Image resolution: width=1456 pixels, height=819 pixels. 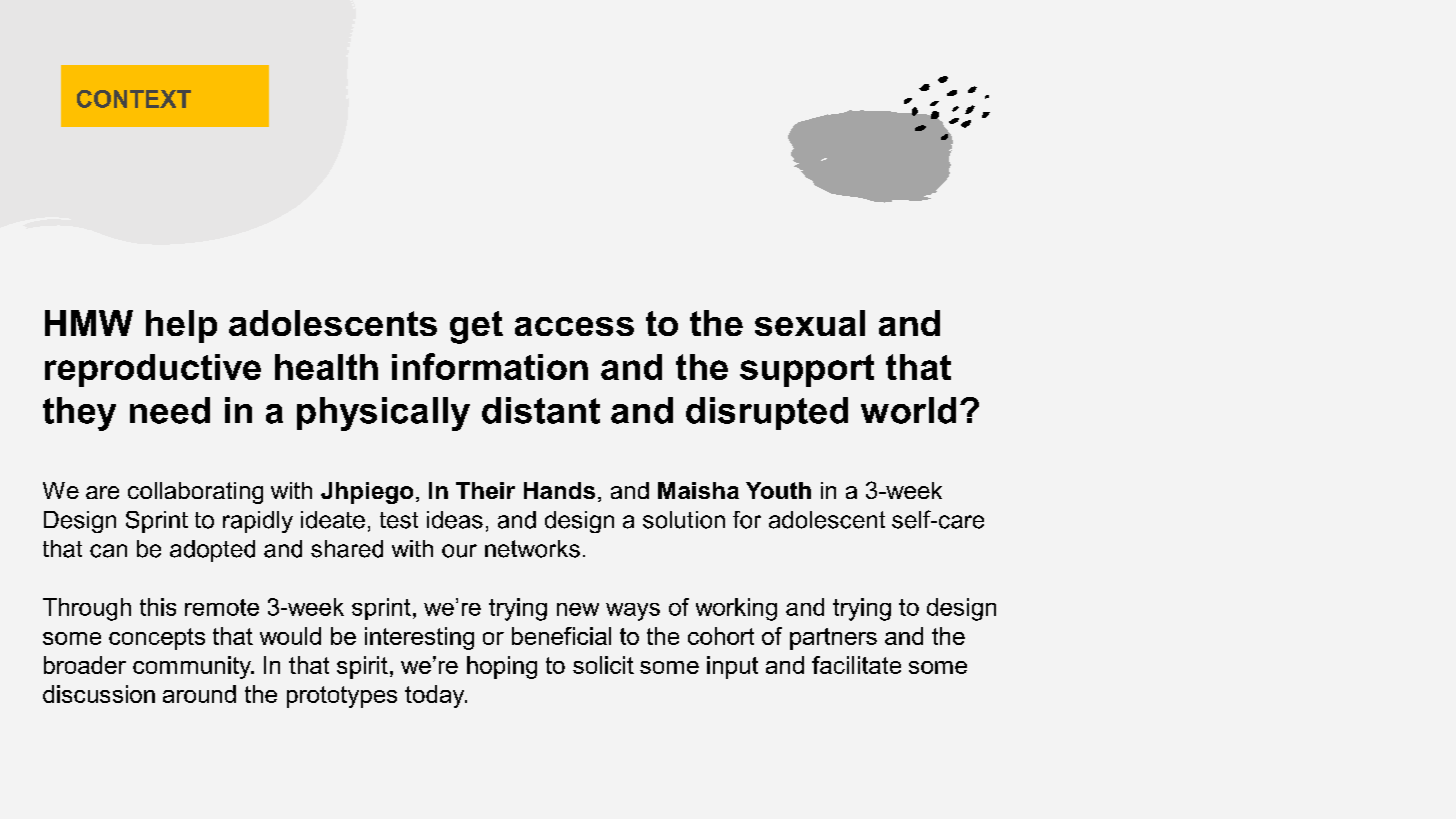 I want to click on community, so click(x=193, y=667).
